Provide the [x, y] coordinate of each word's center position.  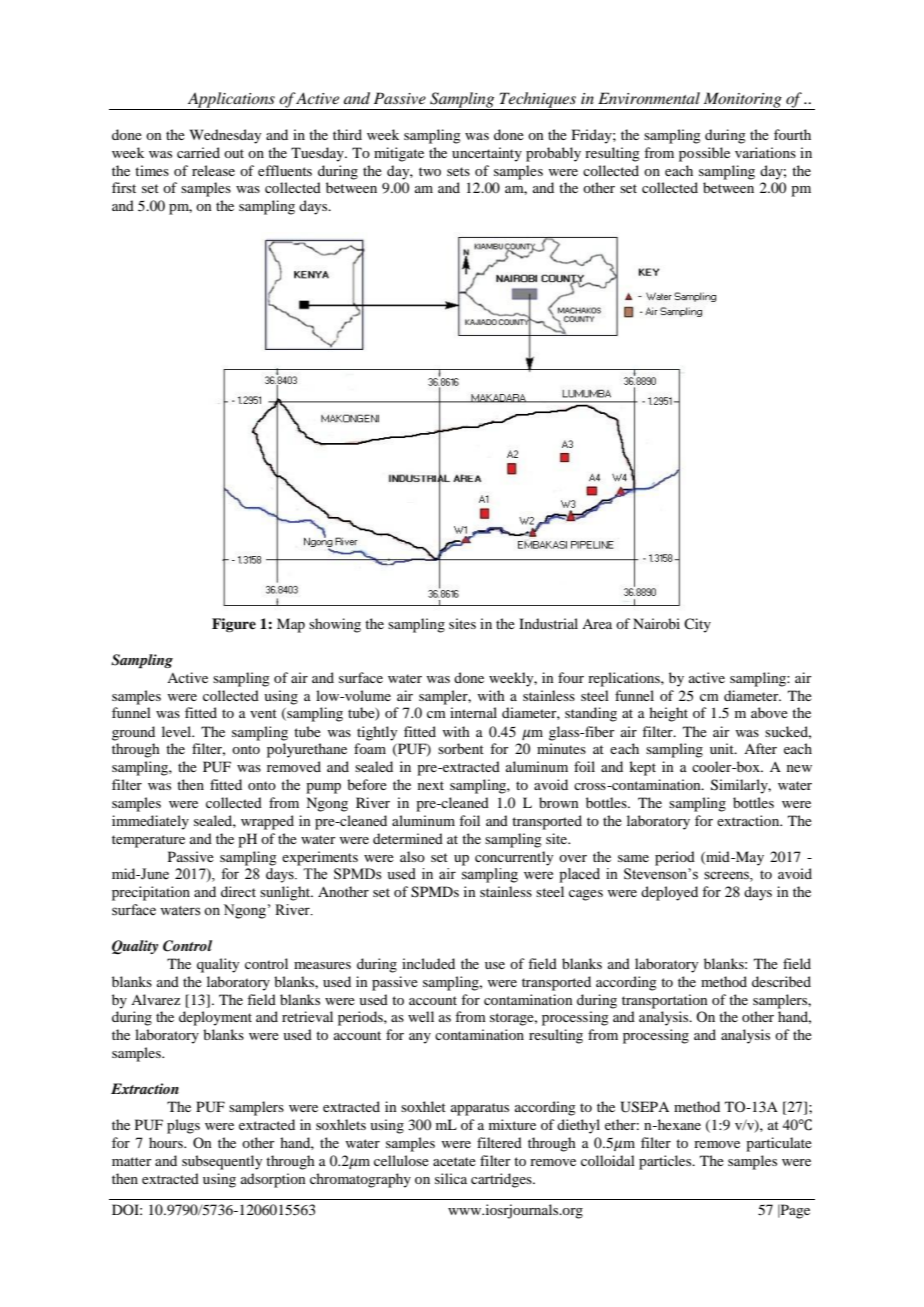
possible [704, 154]
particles [666, 1162]
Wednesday [225, 136]
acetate [454, 1161]
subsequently [222, 1162]
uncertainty [487, 154]
